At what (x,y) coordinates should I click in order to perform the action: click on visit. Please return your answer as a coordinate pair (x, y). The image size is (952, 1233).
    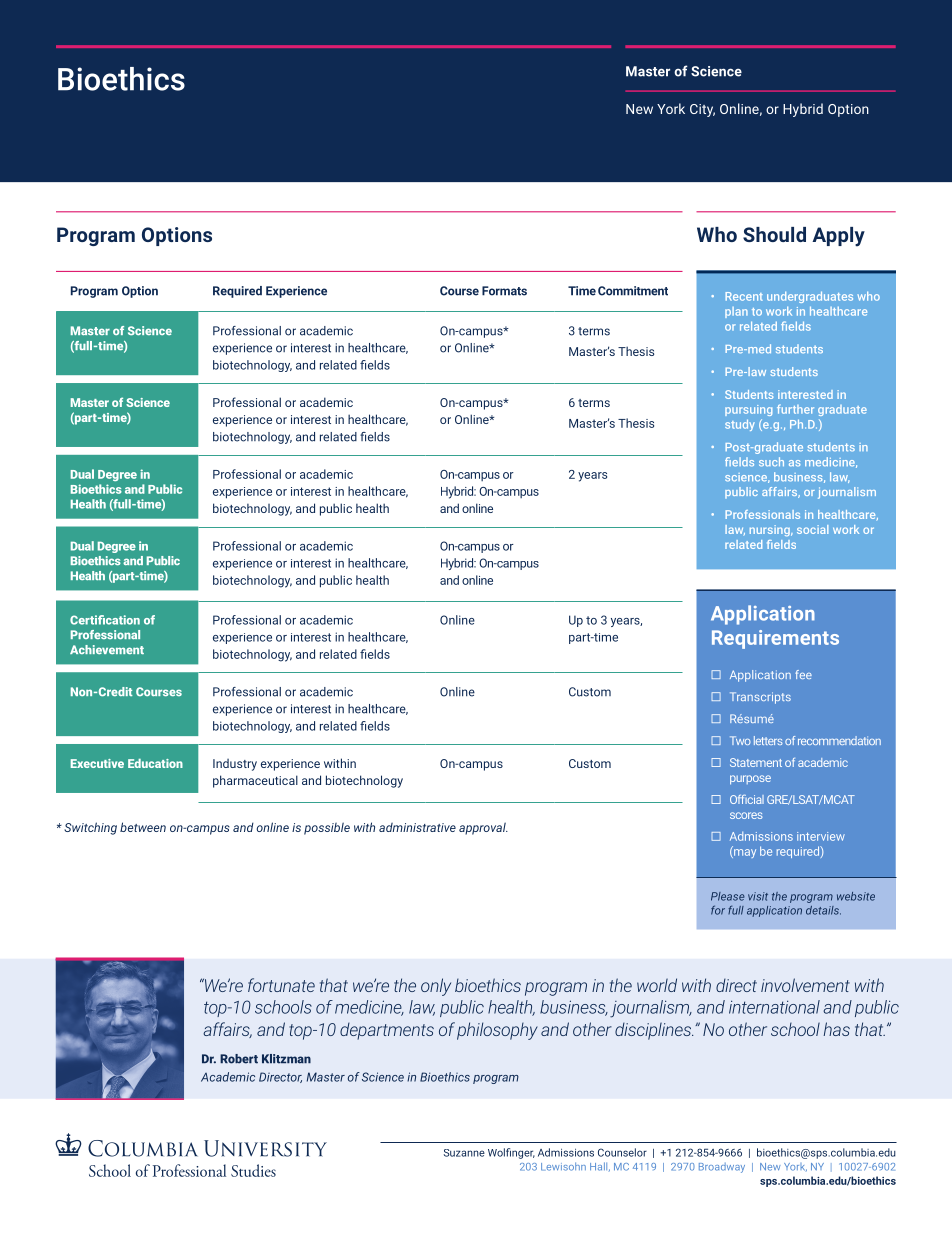
    Looking at the image, I should click on (758, 896).
